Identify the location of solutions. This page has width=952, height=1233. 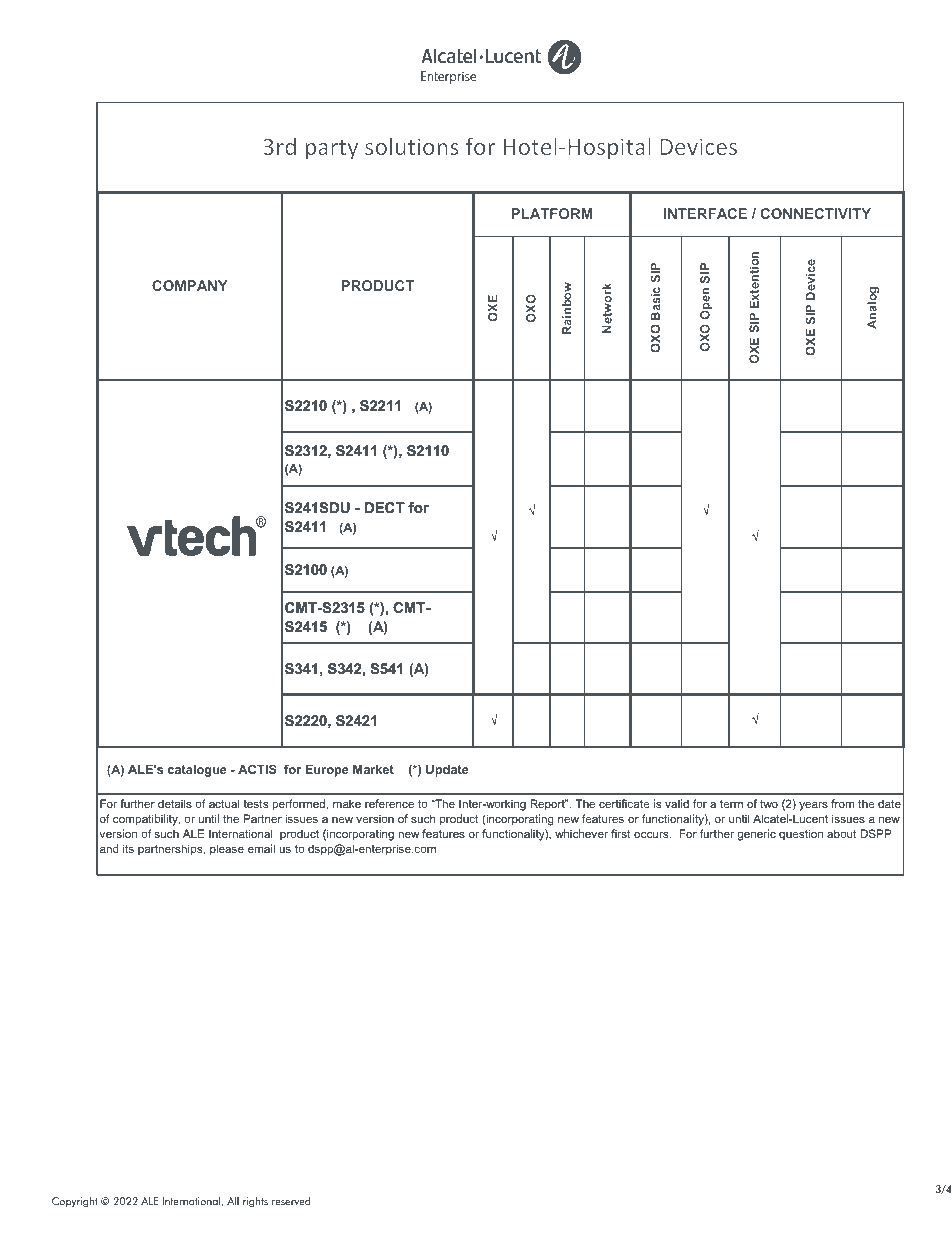
(412, 146).
